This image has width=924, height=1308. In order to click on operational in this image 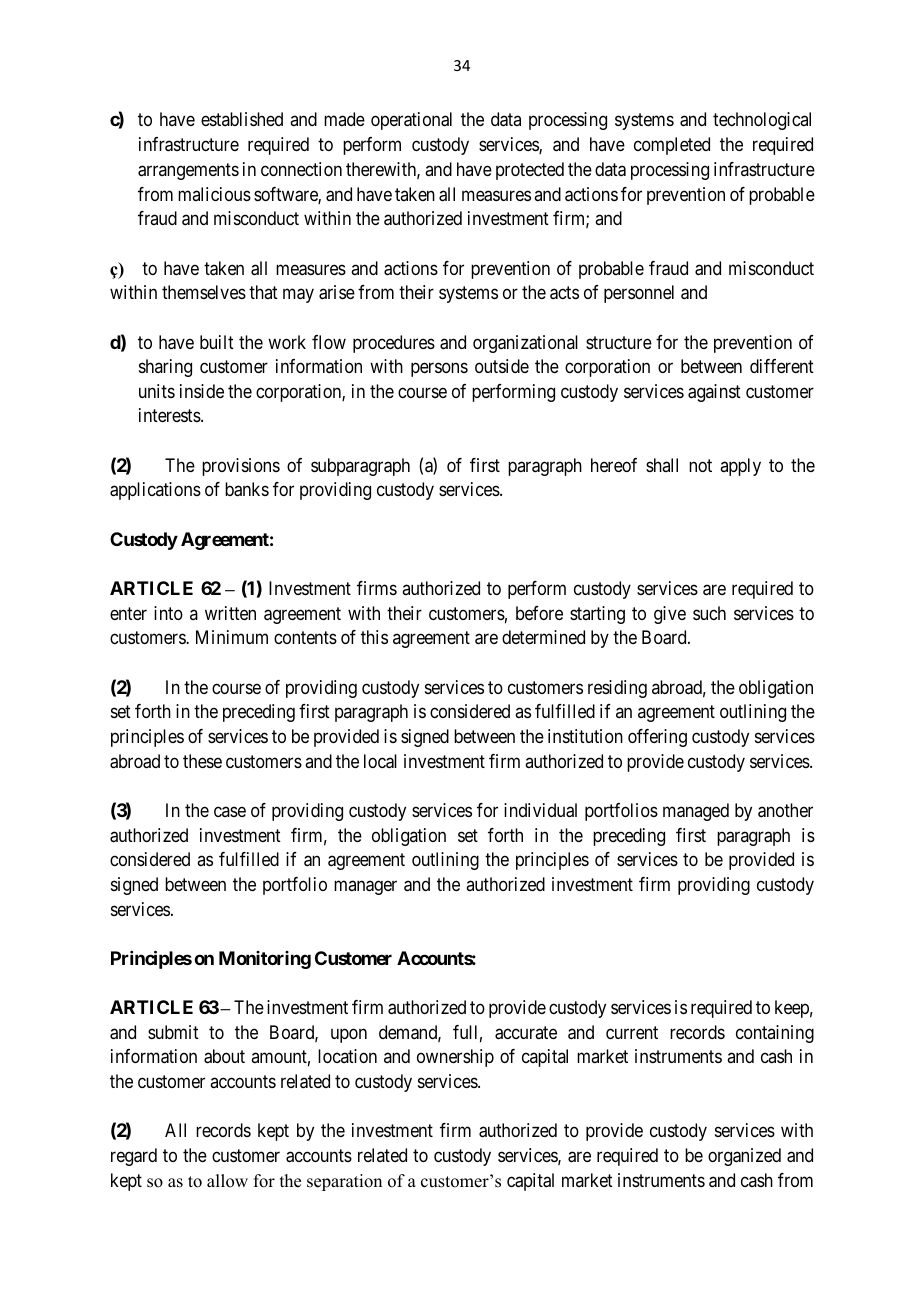, I will do `click(411, 121)`.
